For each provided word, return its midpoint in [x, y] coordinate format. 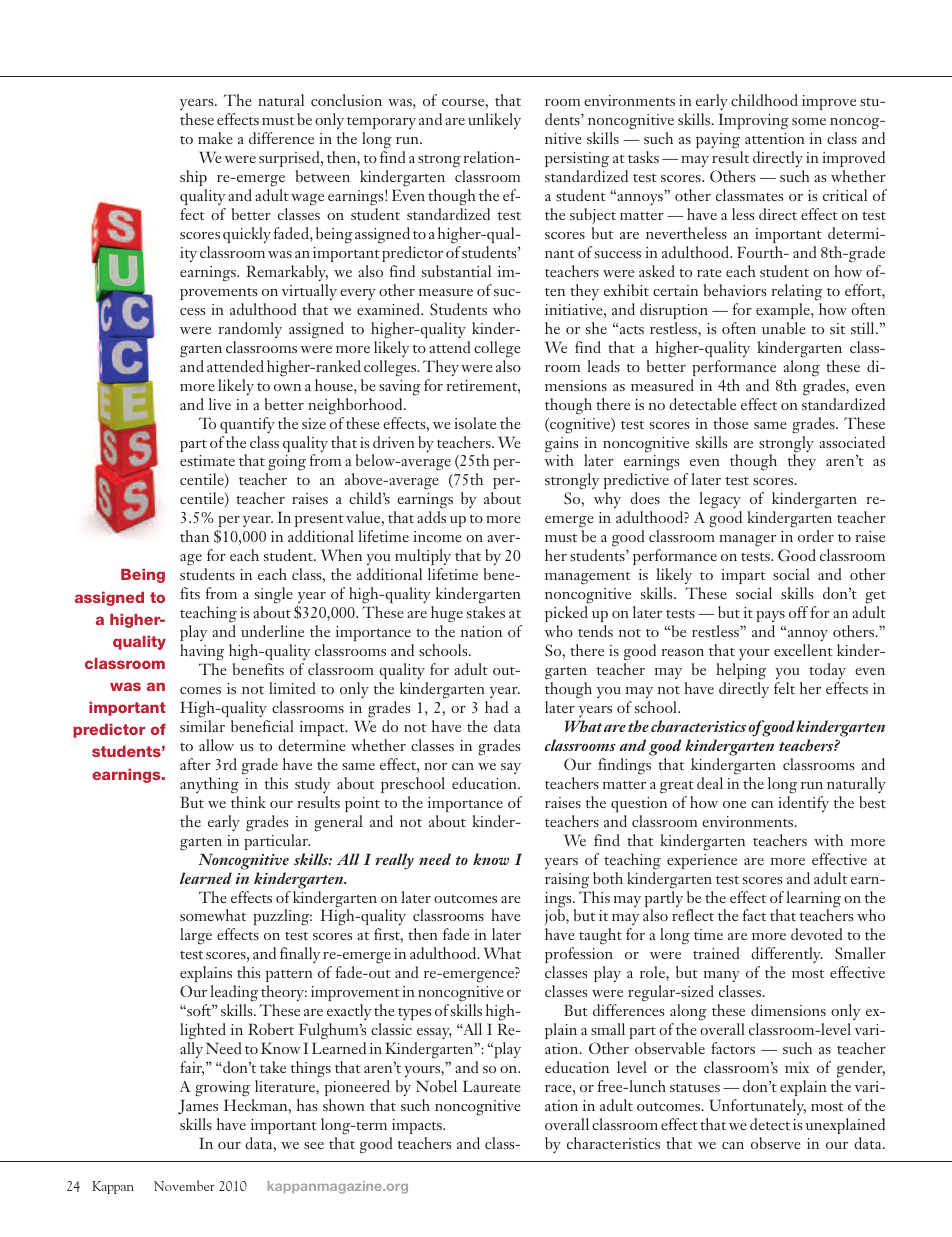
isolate [475, 423]
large [196, 936]
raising [567, 881]
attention [775, 138]
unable [784, 328]
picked [566, 614]
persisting [577, 160]
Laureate [492, 1086]
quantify [247, 425]
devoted [817, 934]
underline [272, 631]
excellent [803, 650]
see [314, 1145]
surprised [290, 159]
